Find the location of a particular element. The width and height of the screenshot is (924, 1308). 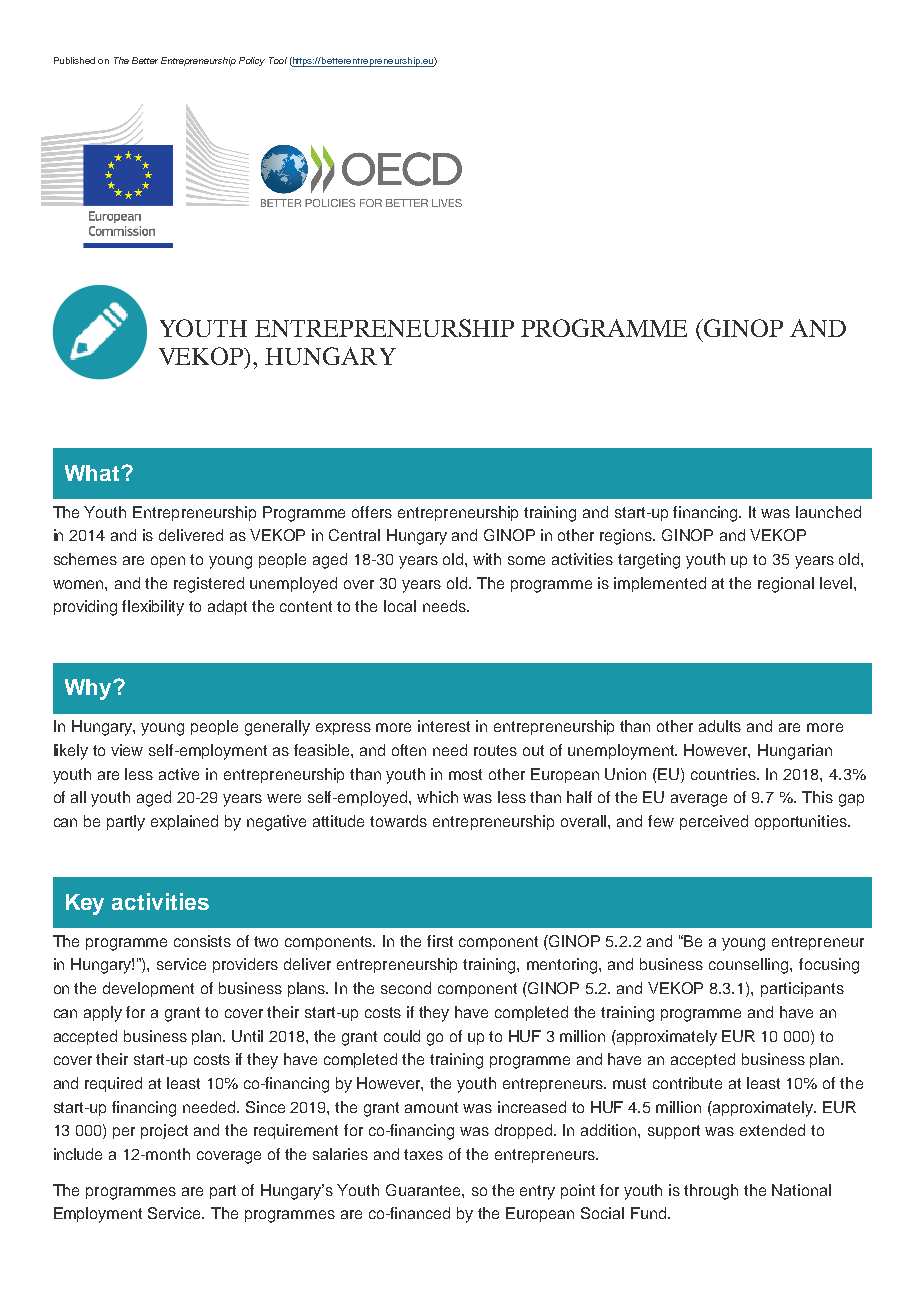

regions is located at coordinates (627, 537).
